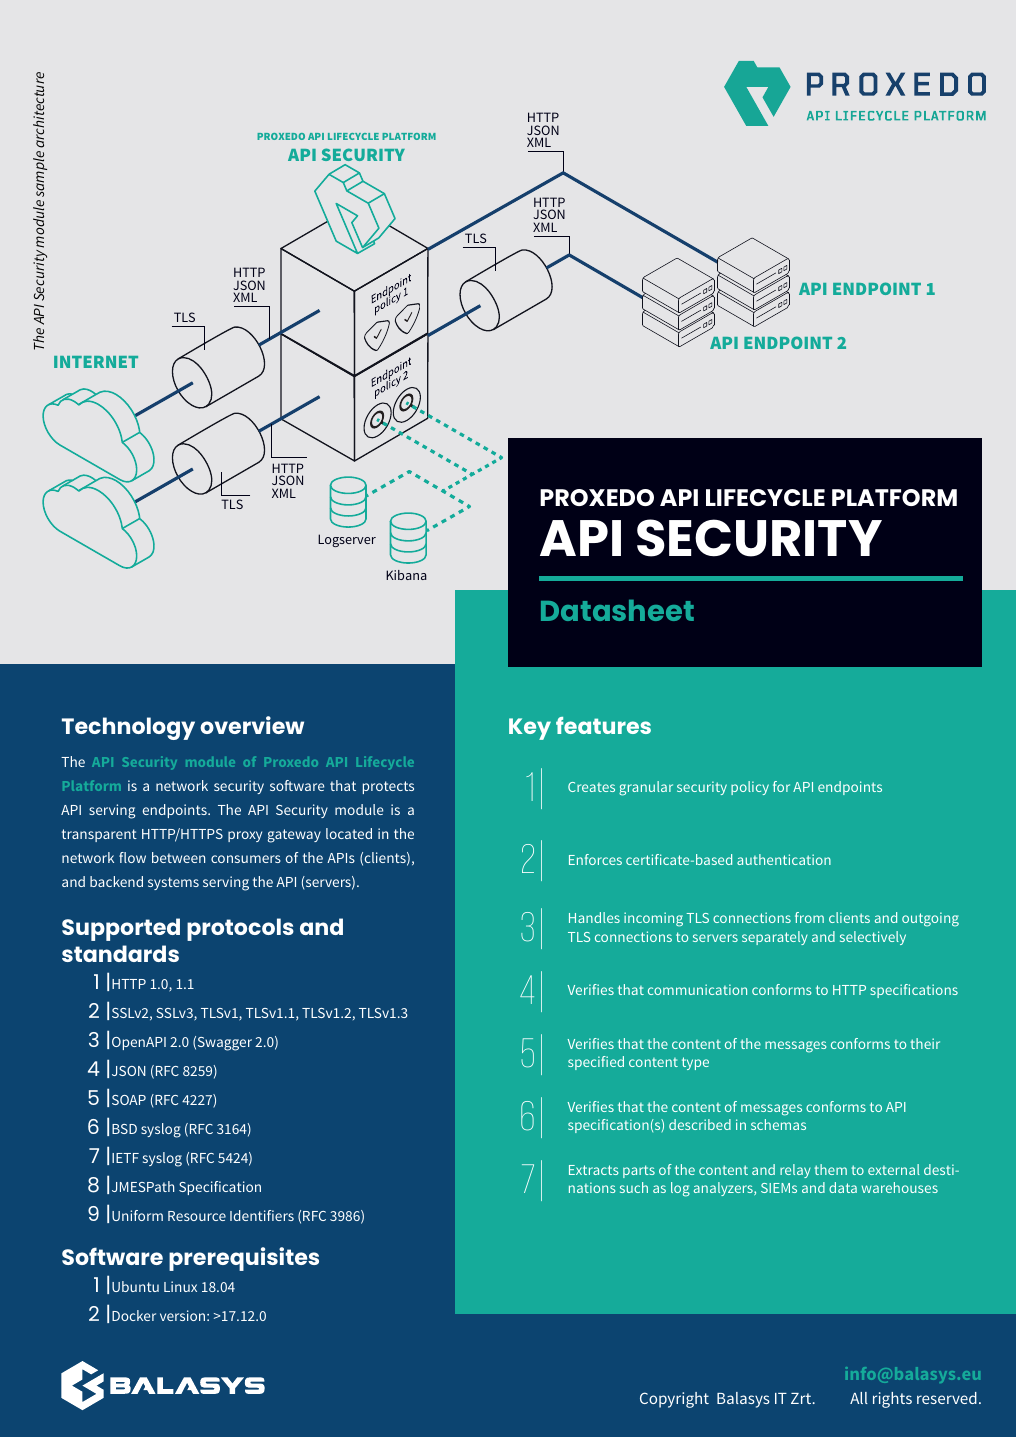 The width and height of the screenshot is (1016, 1437). I want to click on their, so click(925, 1043).
